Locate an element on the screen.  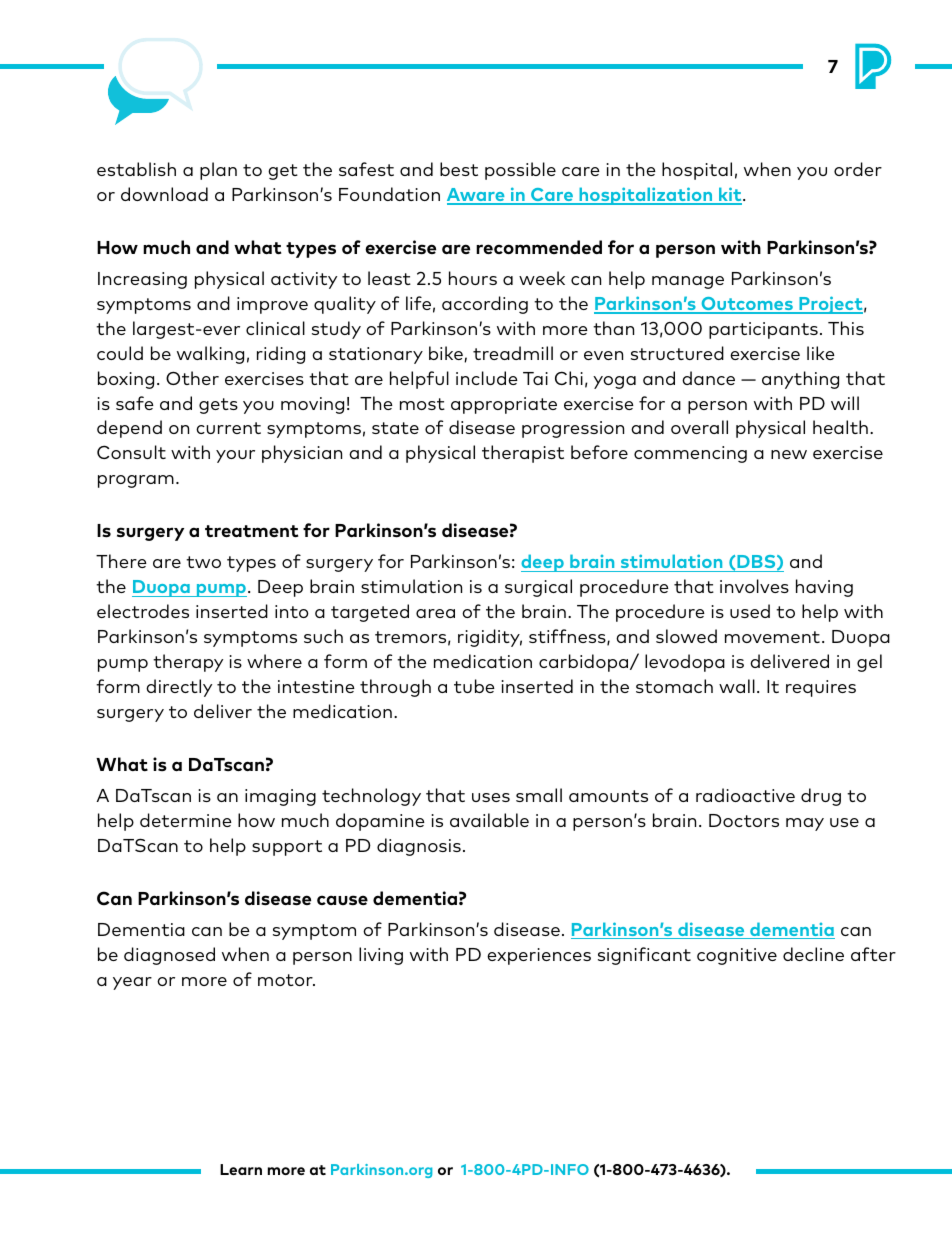
therapy is located at coordinates (188, 663).
